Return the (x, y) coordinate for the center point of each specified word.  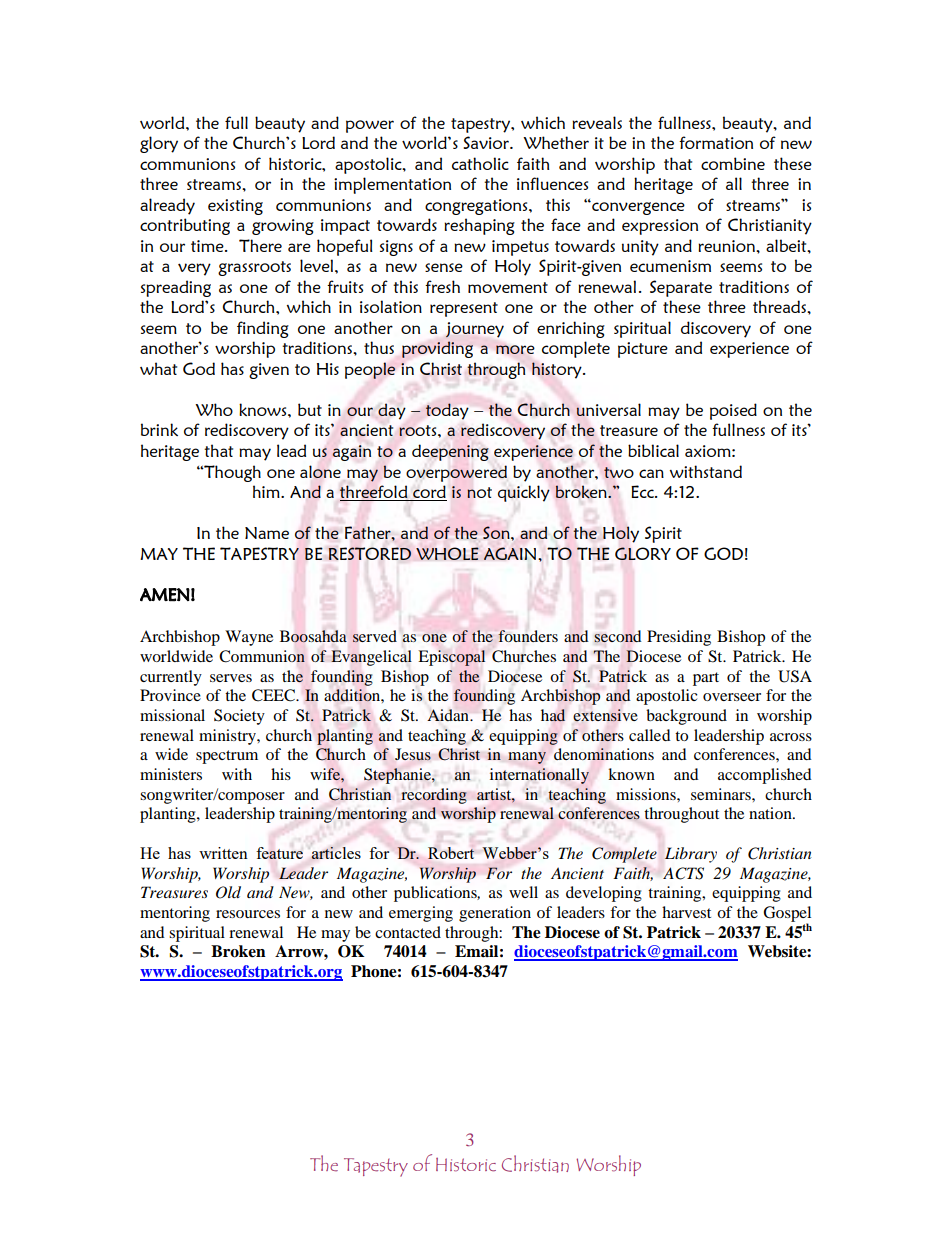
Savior (487, 142)
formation (716, 142)
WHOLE (447, 553)
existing (235, 207)
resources (248, 914)
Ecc (643, 491)
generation (495, 914)
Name (267, 533)
